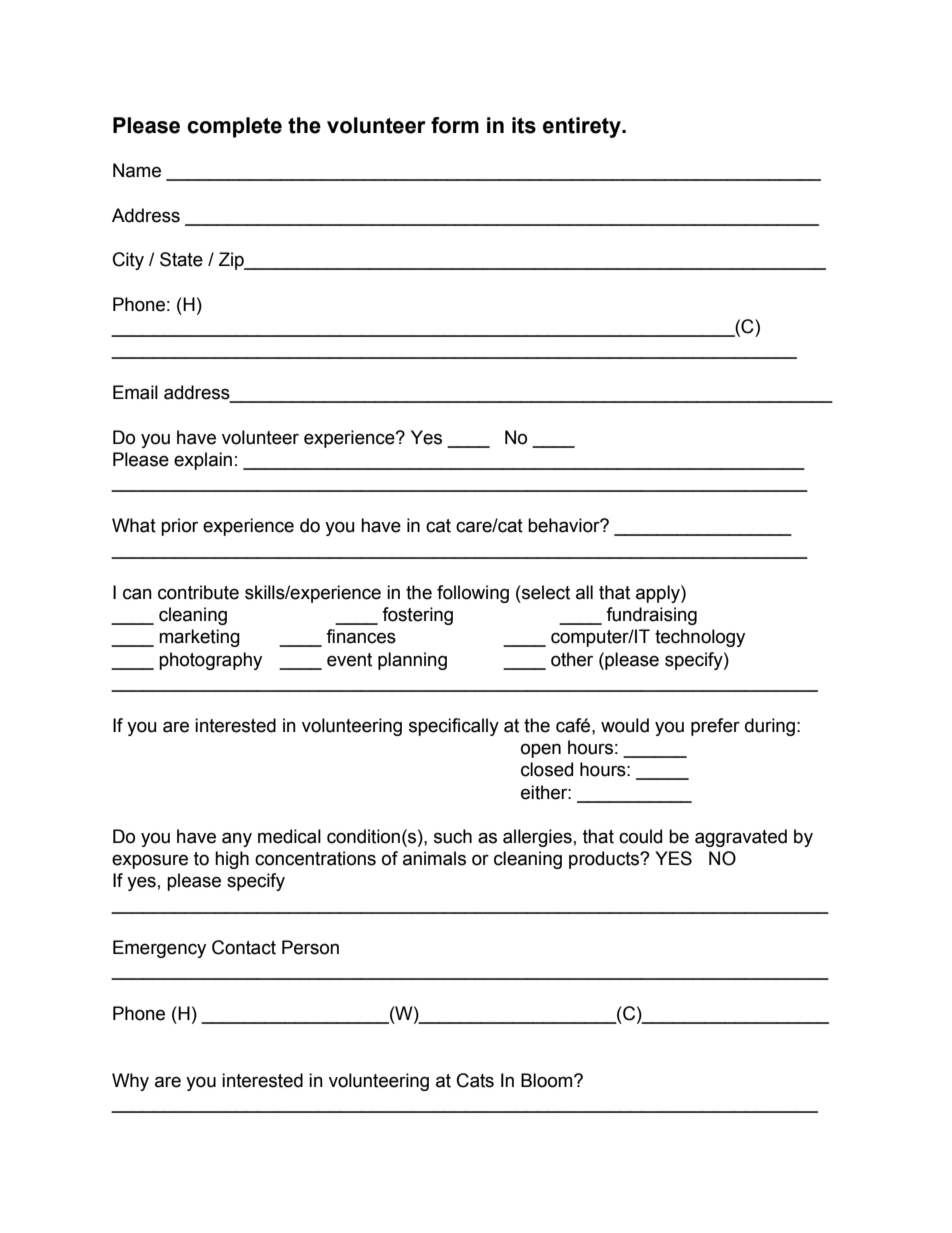 This screenshot has width=952, height=1233. What do you see at coordinates (455, 125) in the screenshot?
I see `form` at bounding box center [455, 125].
